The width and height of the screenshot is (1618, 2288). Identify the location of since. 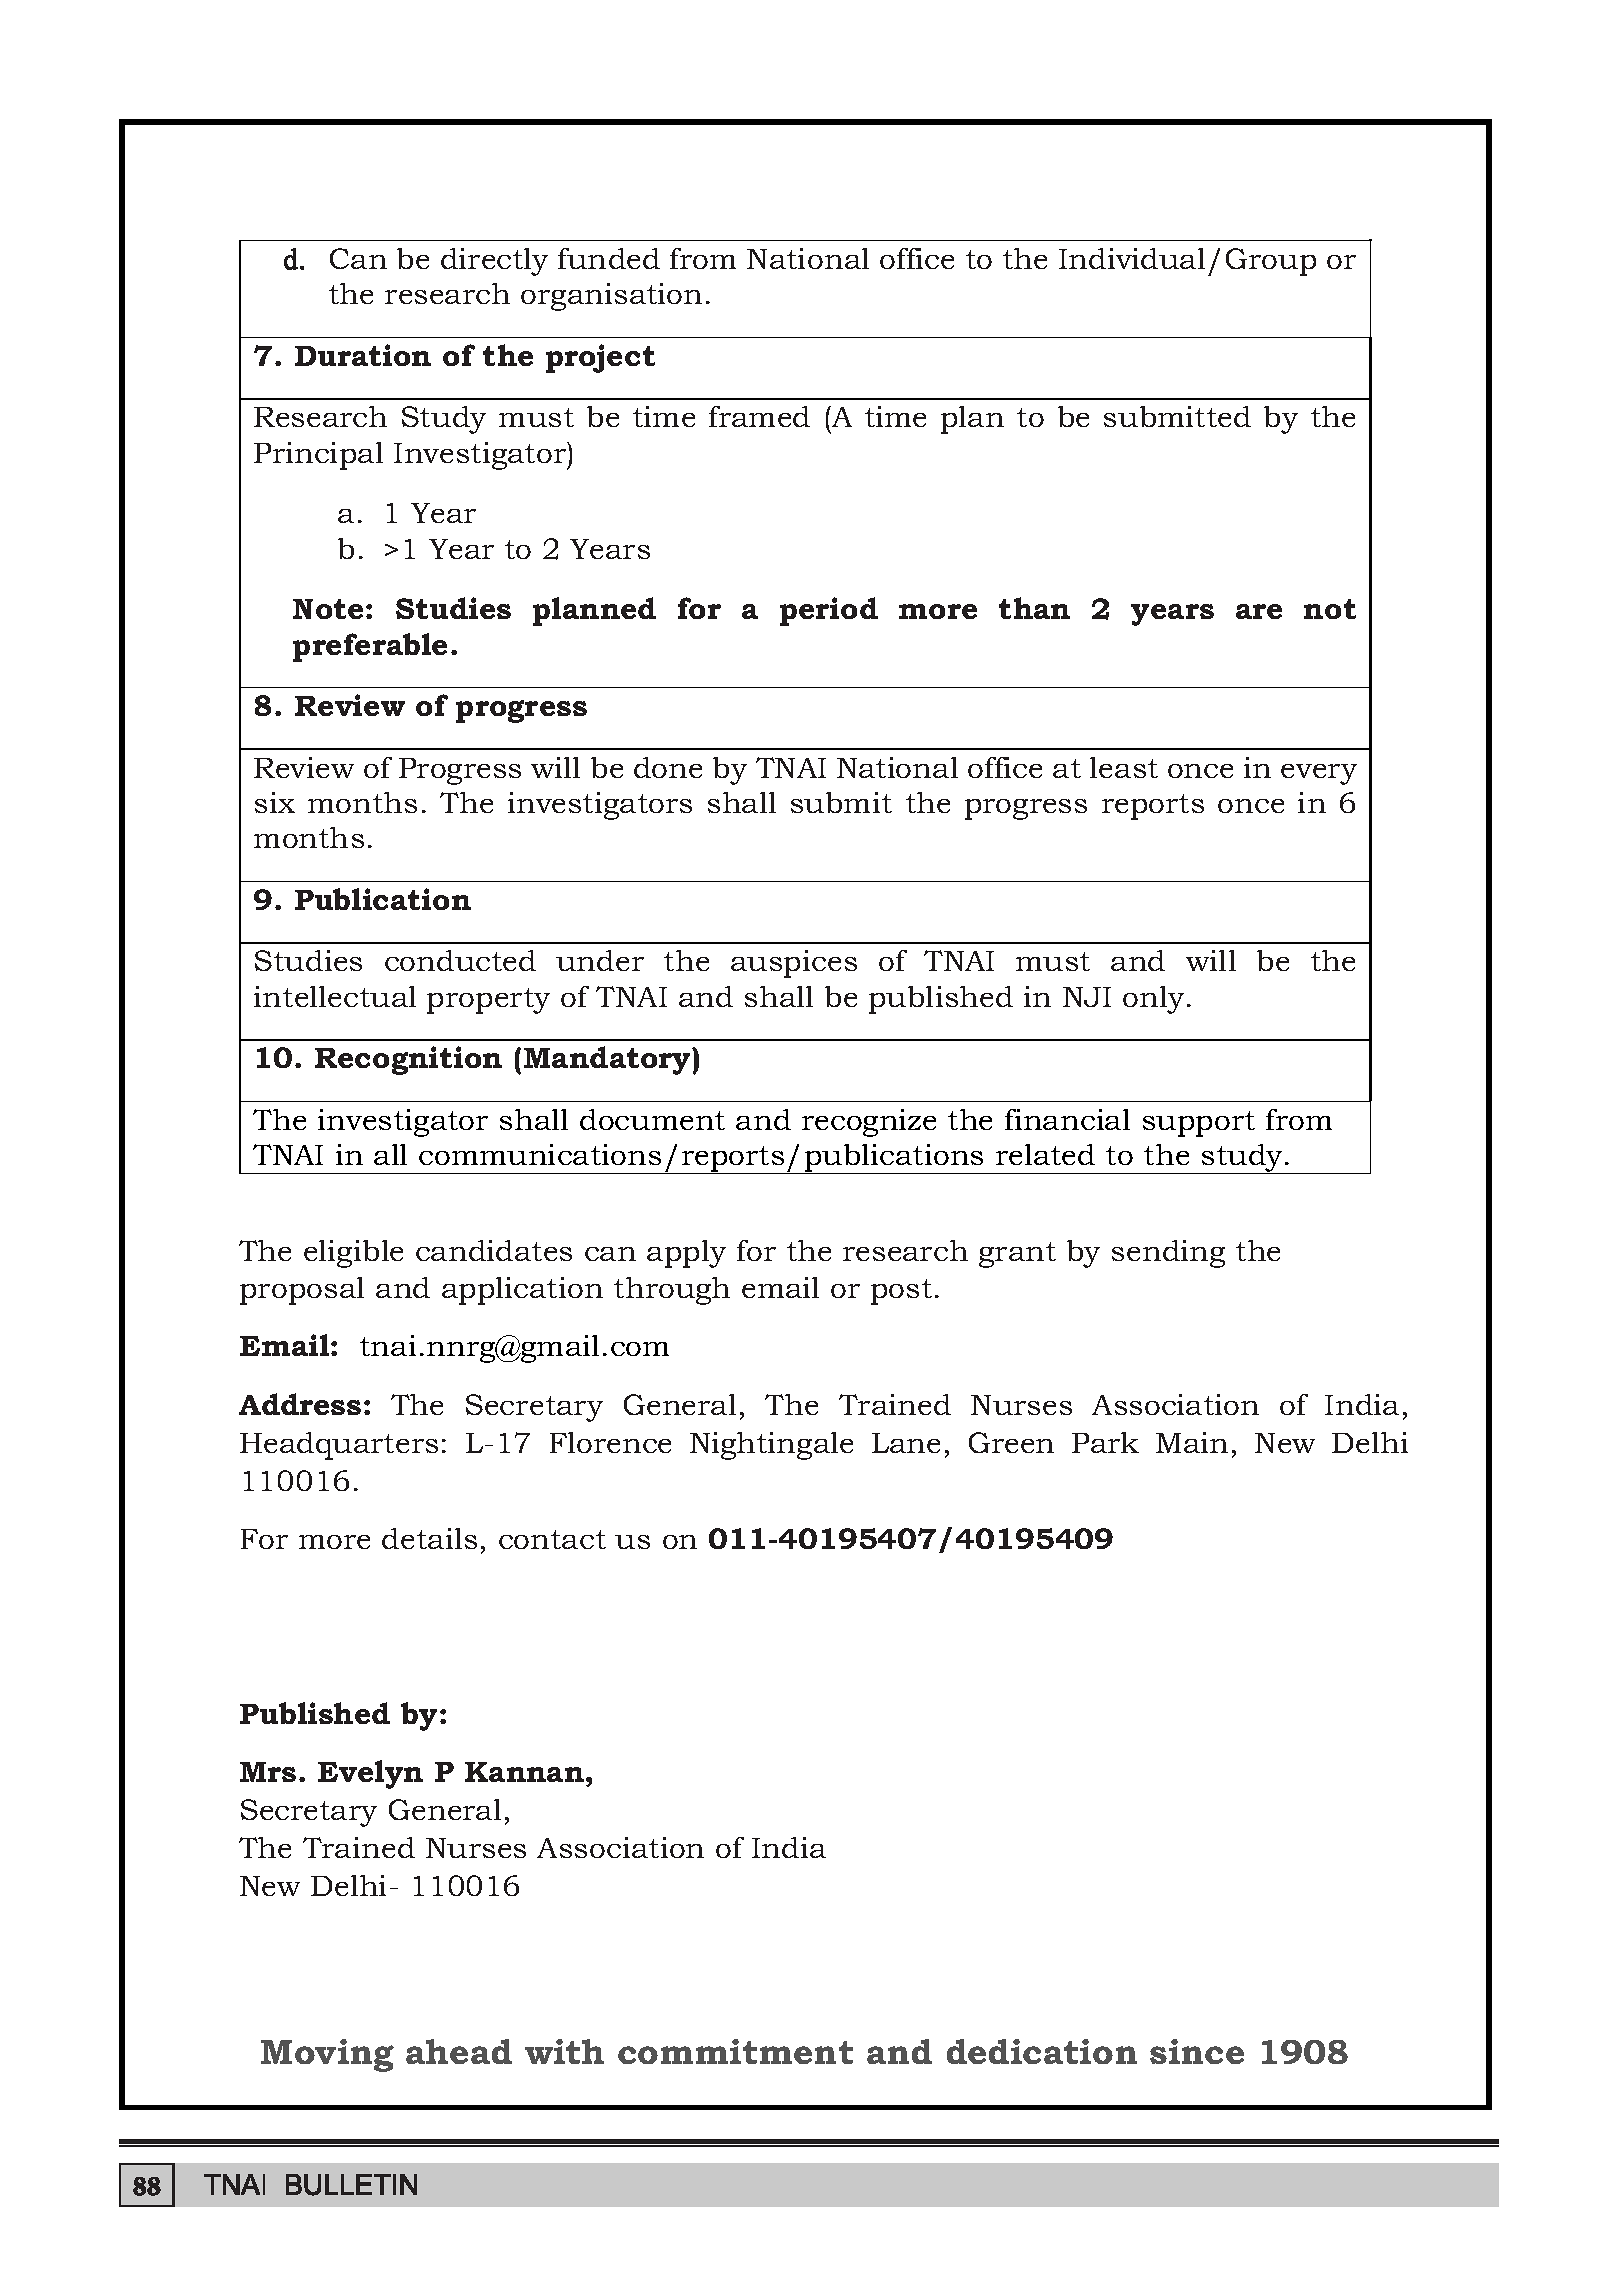
(1197, 2051).
